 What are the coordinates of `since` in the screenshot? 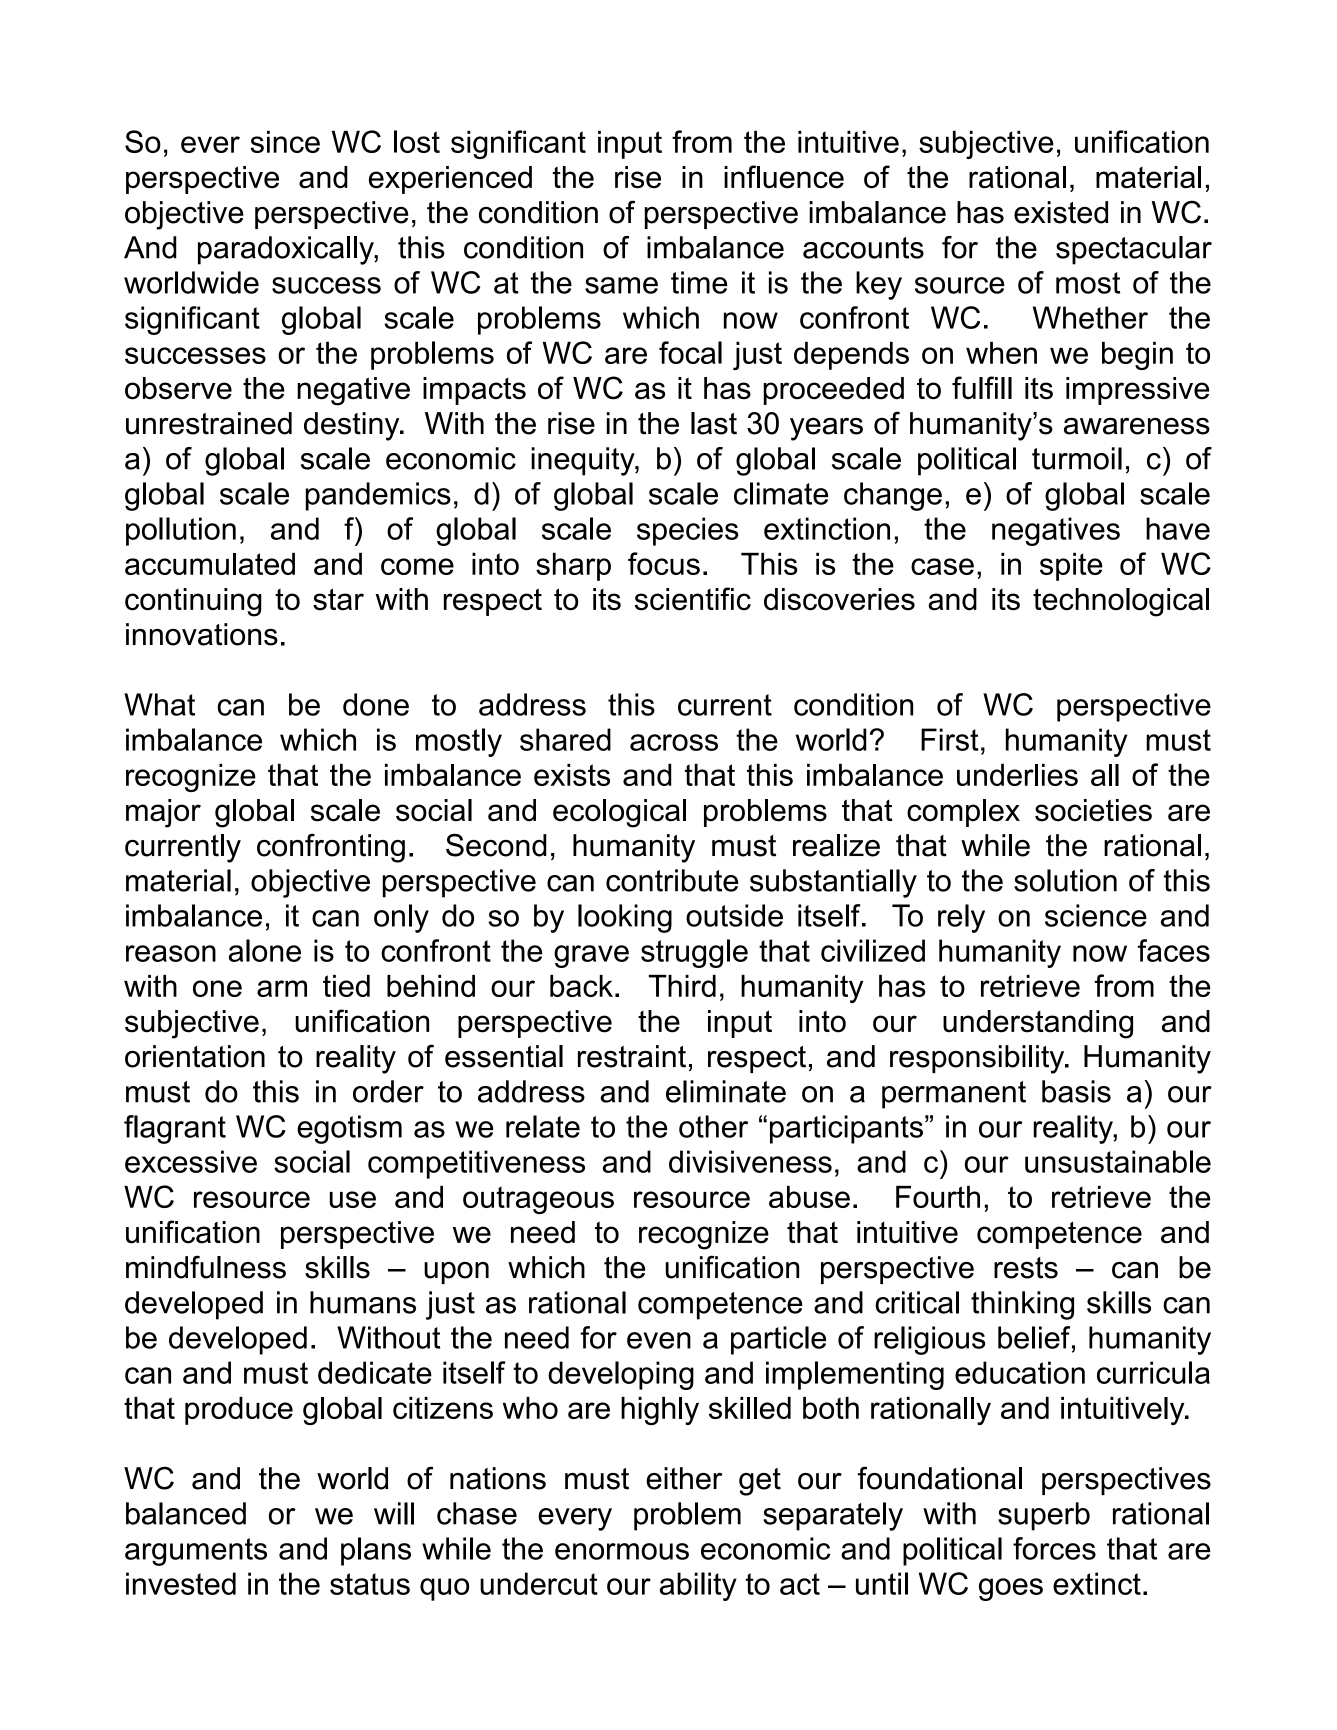 It's located at (285, 141).
